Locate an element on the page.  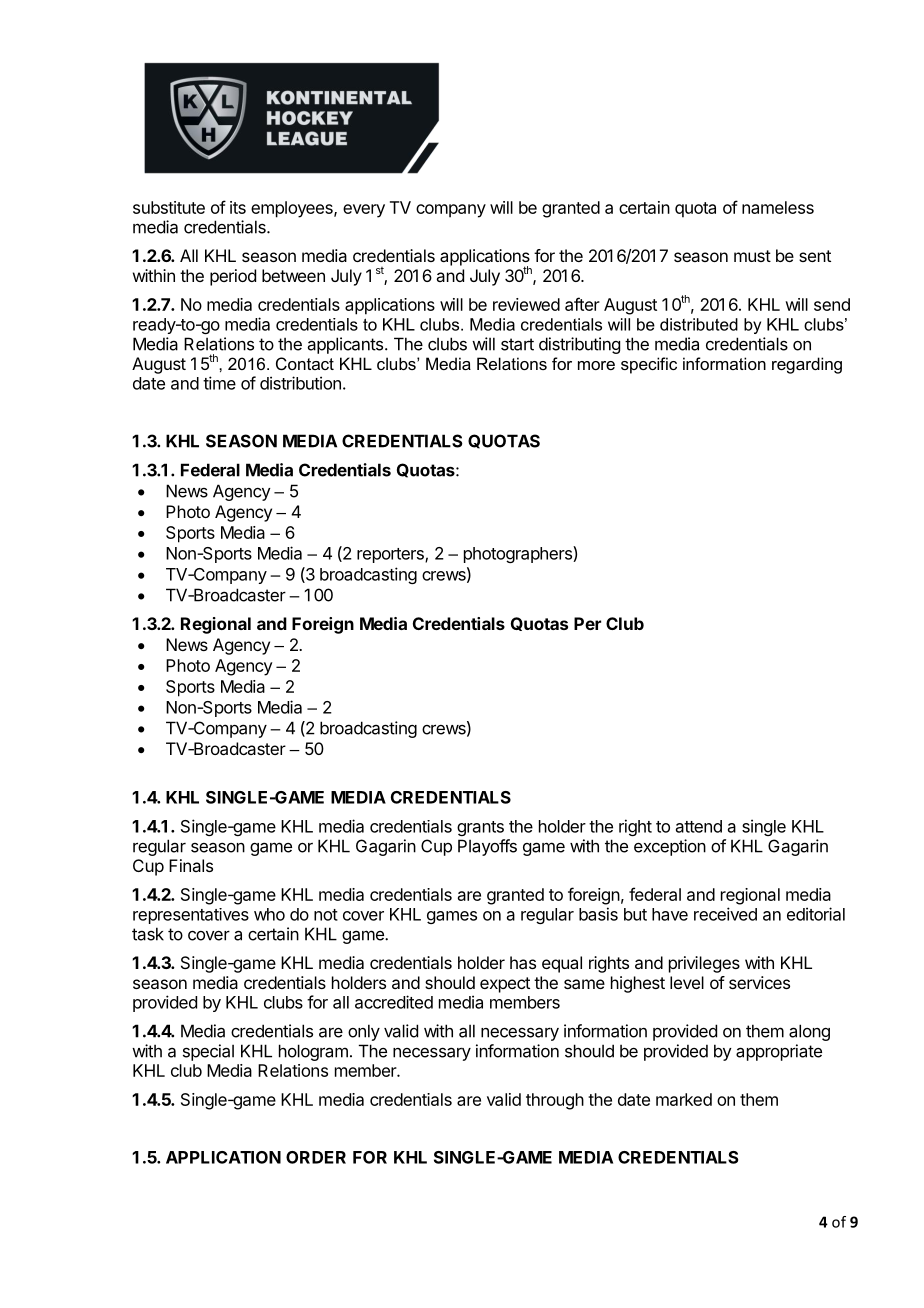
through is located at coordinates (555, 1101).
